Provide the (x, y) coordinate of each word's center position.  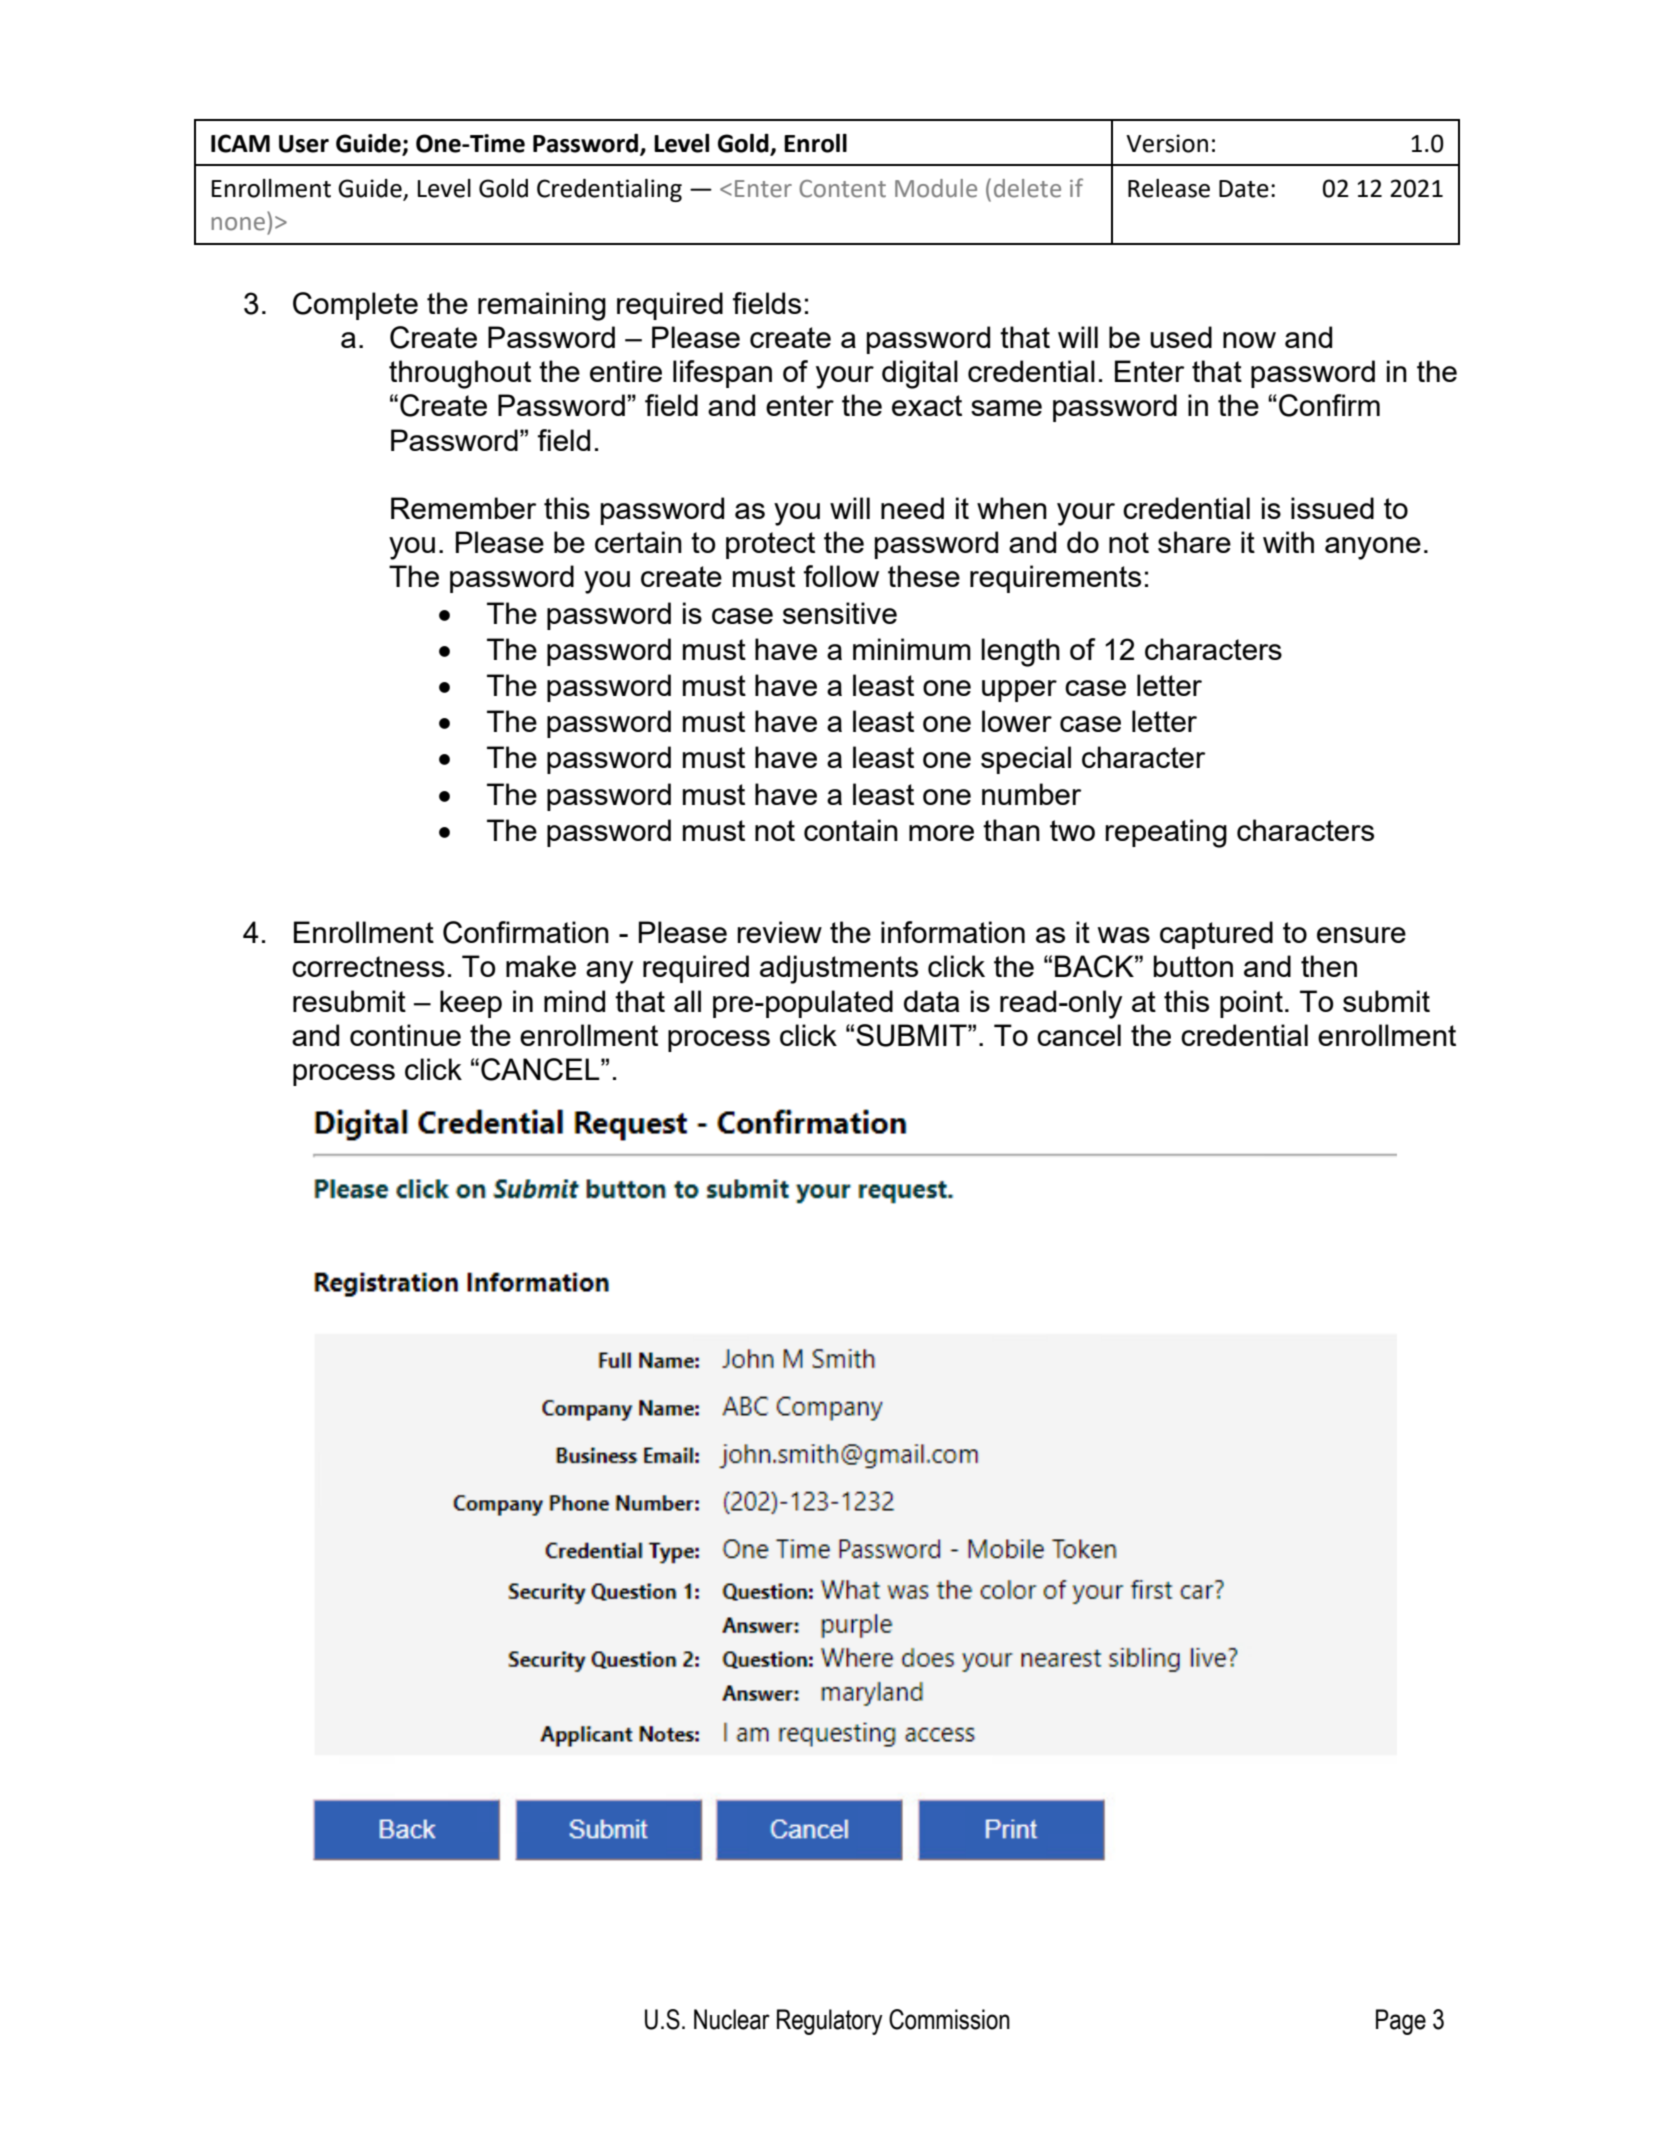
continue (405, 1035)
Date (1244, 189)
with (1288, 542)
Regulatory (830, 2022)
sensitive (840, 613)
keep (471, 1004)
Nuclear (732, 2019)
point (1251, 1004)
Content (842, 189)
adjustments (839, 969)
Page (1401, 2022)
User (304, 144)
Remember (463, 508)
